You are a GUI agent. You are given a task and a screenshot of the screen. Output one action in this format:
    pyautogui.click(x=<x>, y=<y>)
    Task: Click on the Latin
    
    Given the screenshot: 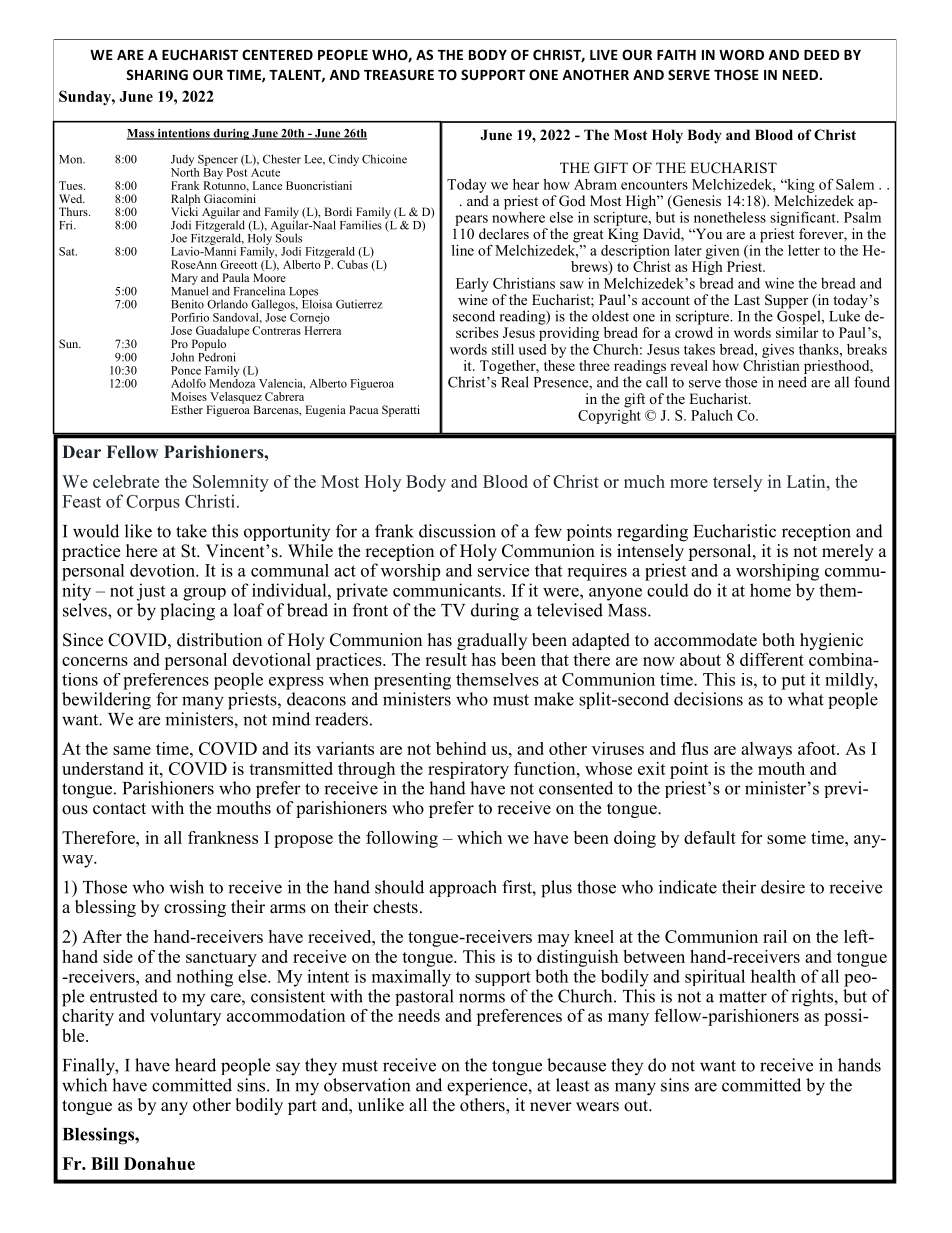 What is the action you would take?
    pyautogui.click(x=807, y=481)
